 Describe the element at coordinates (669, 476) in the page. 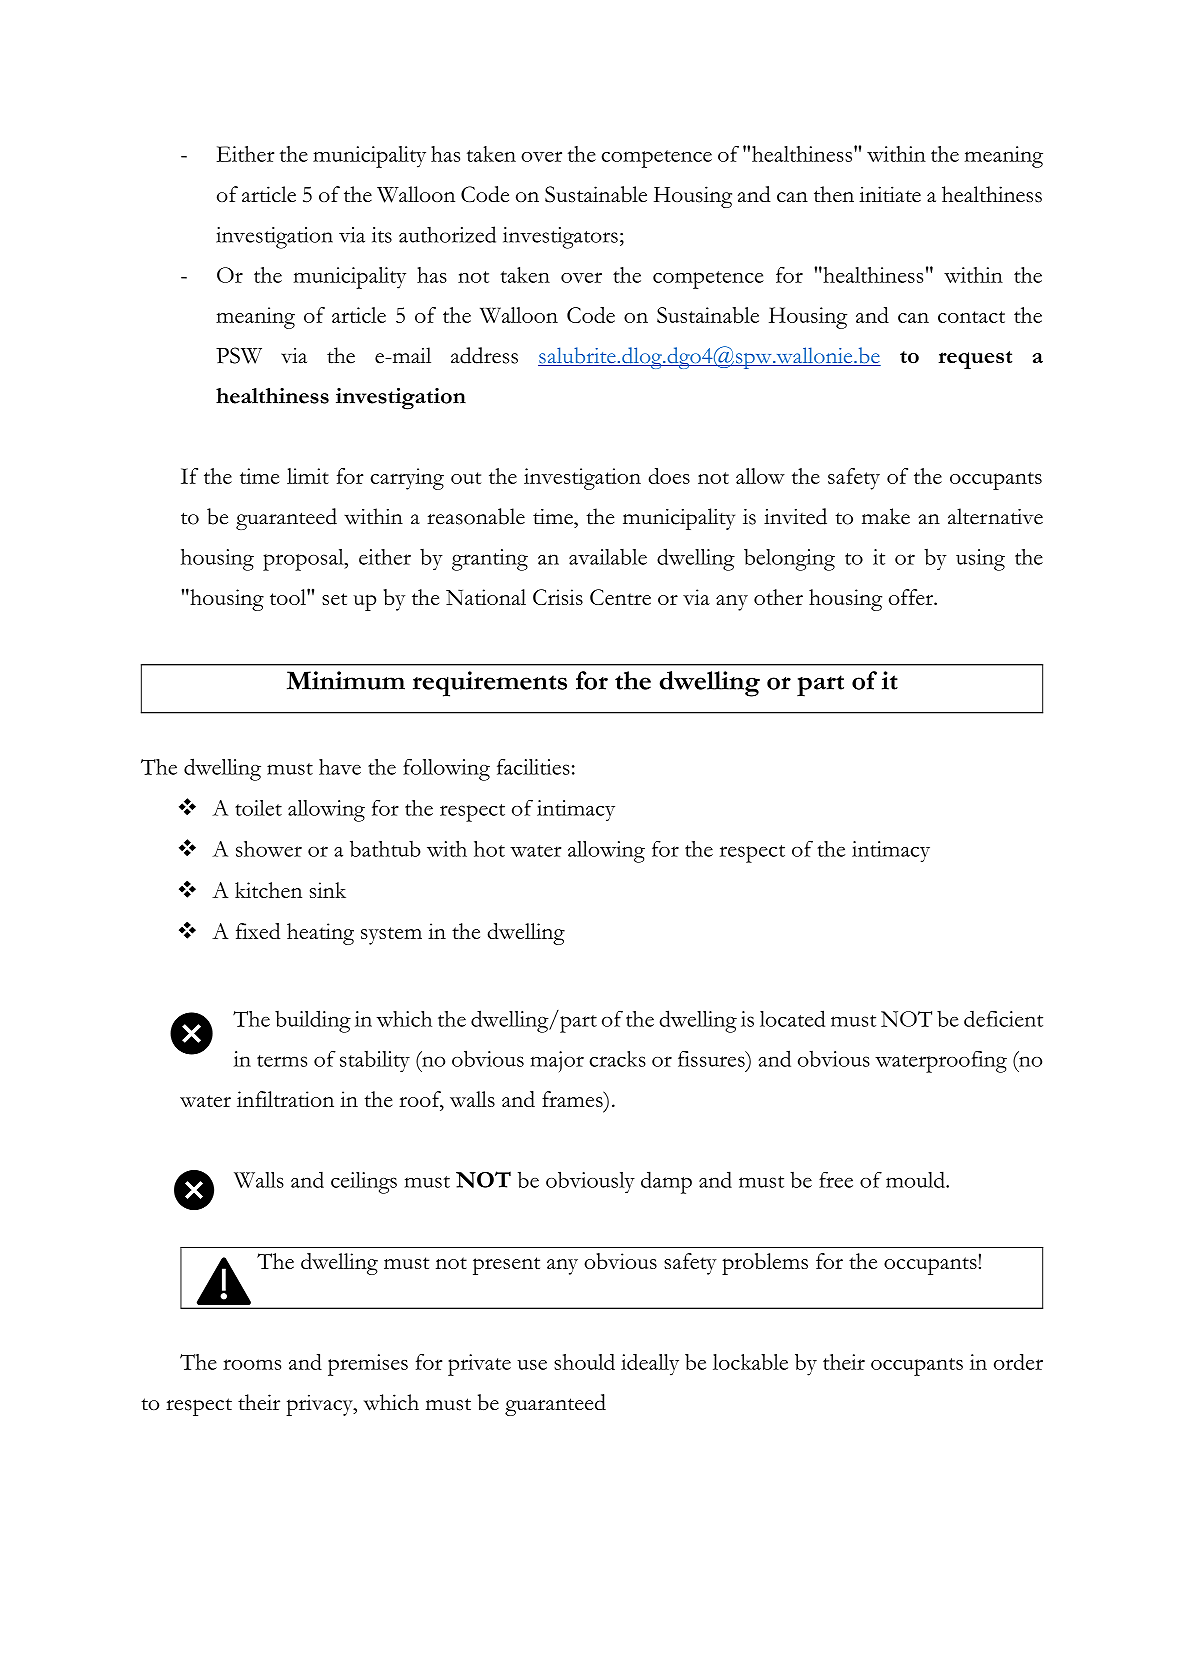

I see `does` at that location.
